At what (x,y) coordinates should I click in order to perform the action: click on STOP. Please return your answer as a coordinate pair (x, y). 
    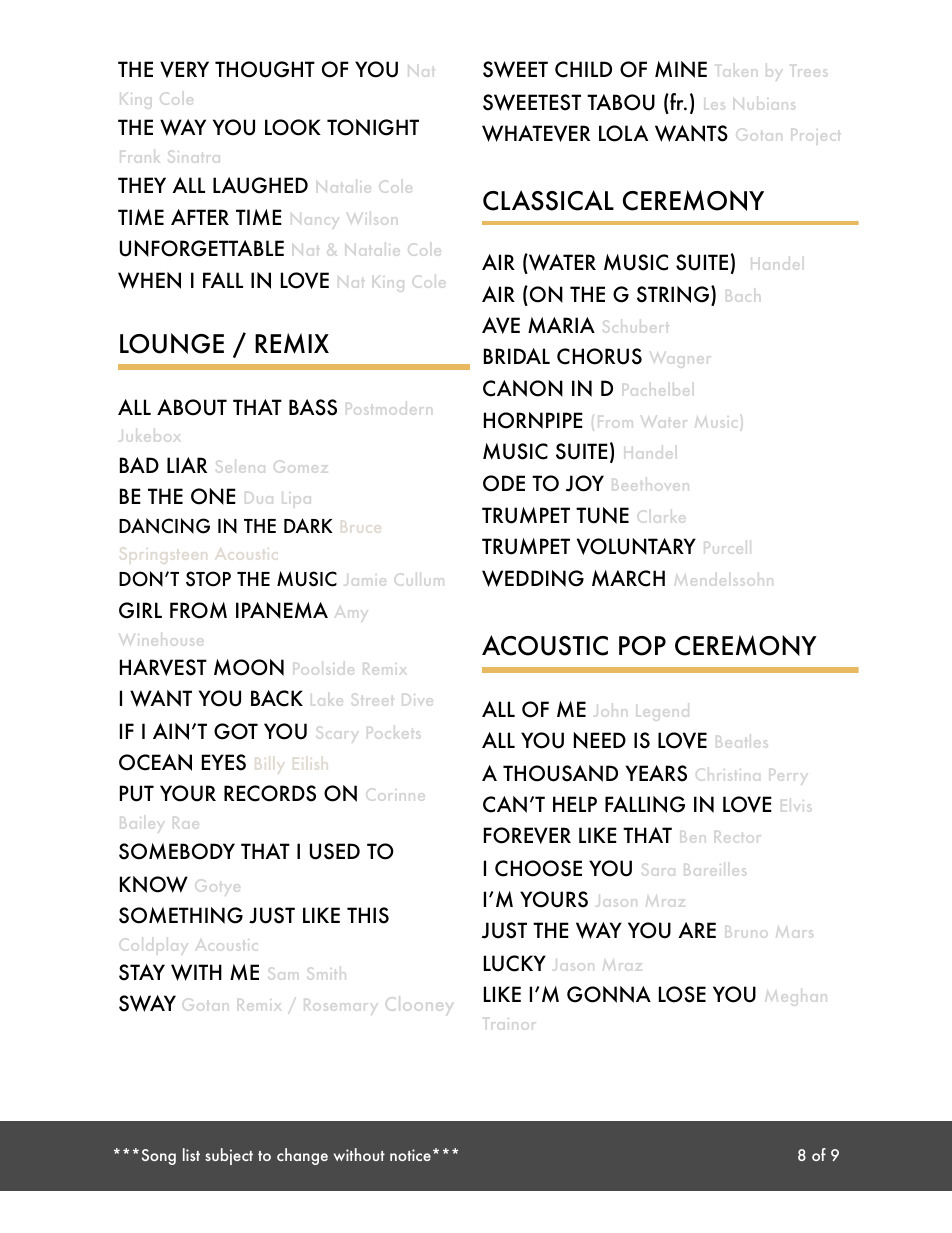
    Looking at the image, I should click on (208, 579).
